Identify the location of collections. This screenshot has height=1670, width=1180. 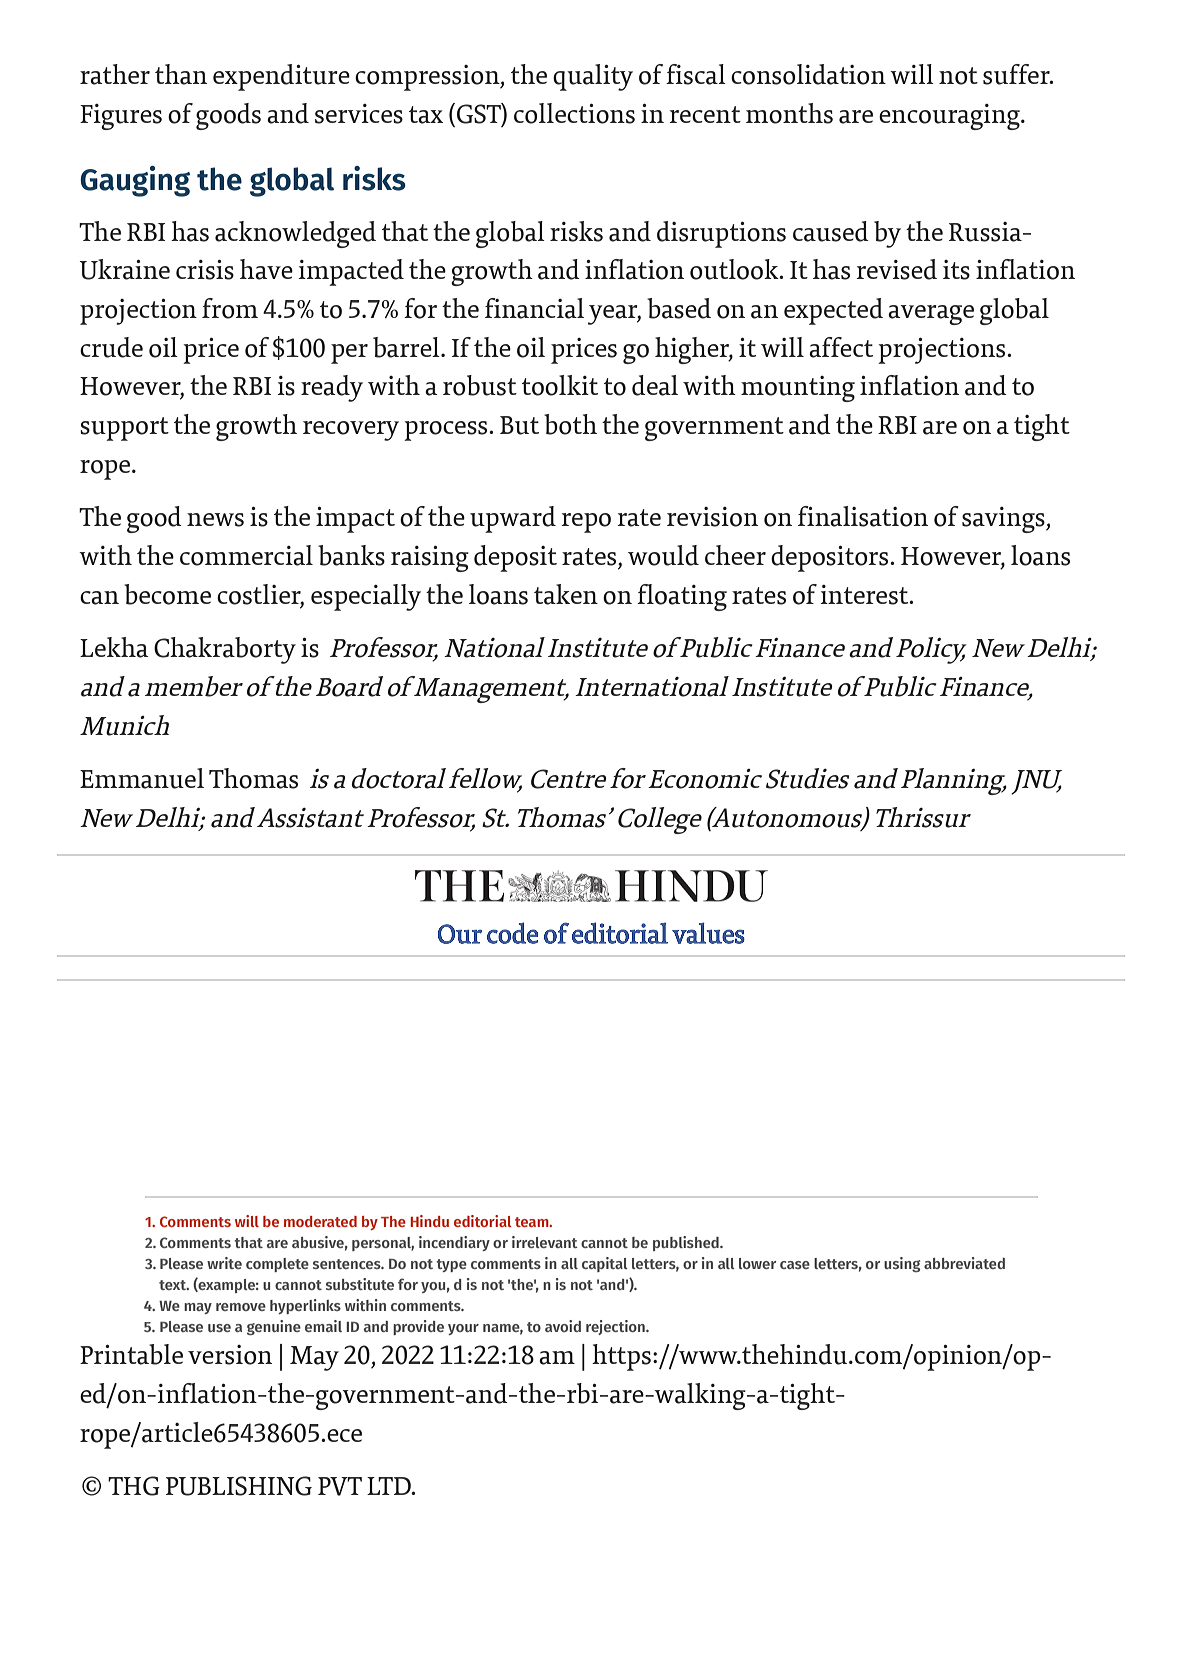
(574, 113).
